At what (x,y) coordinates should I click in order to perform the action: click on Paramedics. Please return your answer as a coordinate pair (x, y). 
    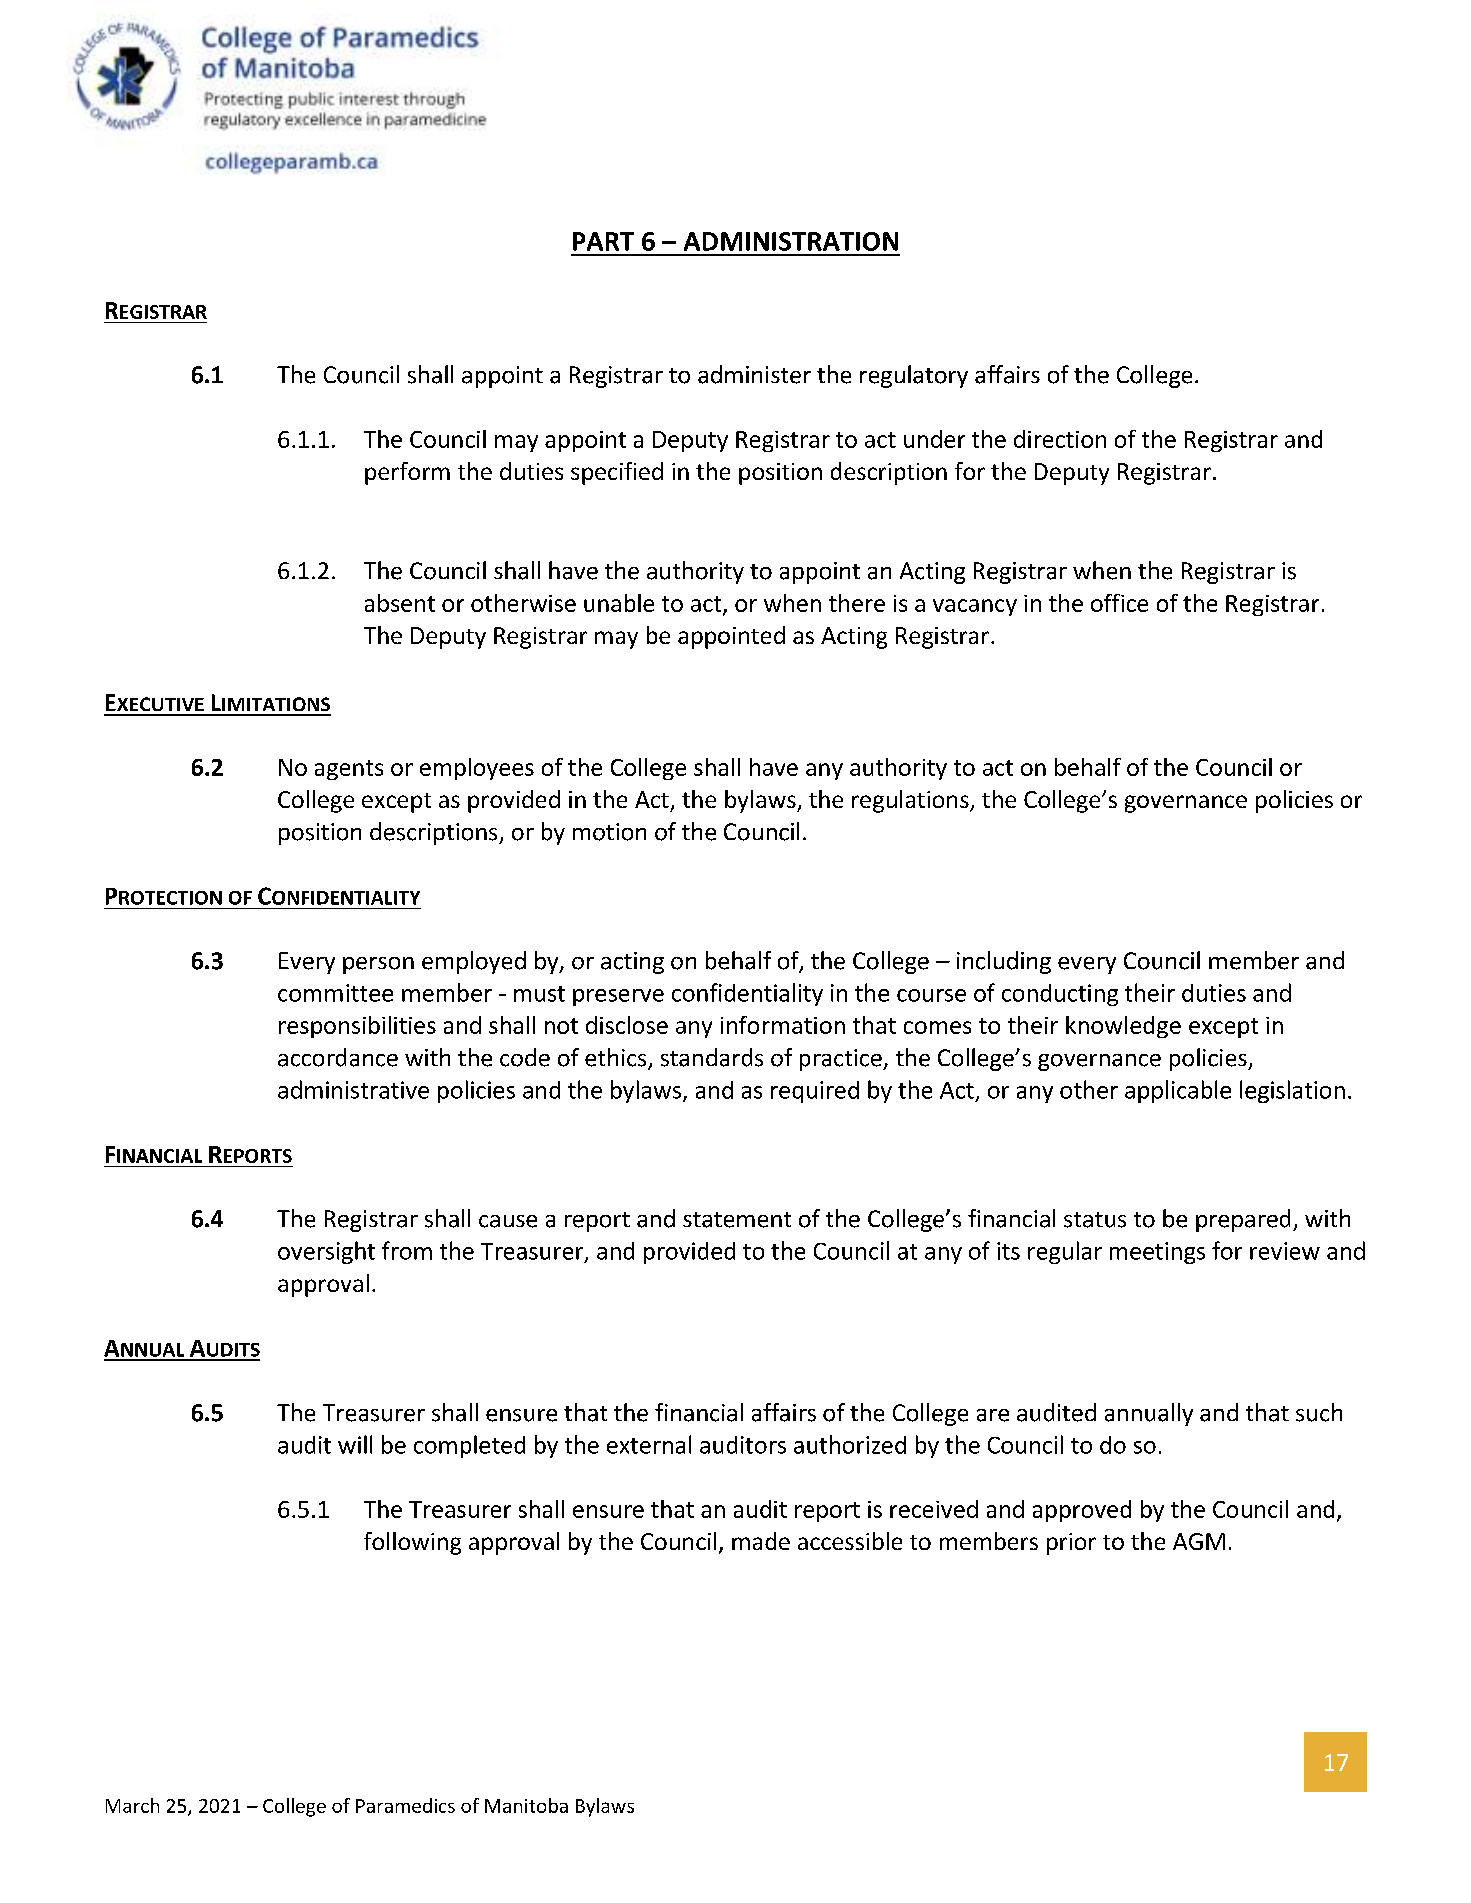
    Looking at the image, I should click on (405, 1805).
